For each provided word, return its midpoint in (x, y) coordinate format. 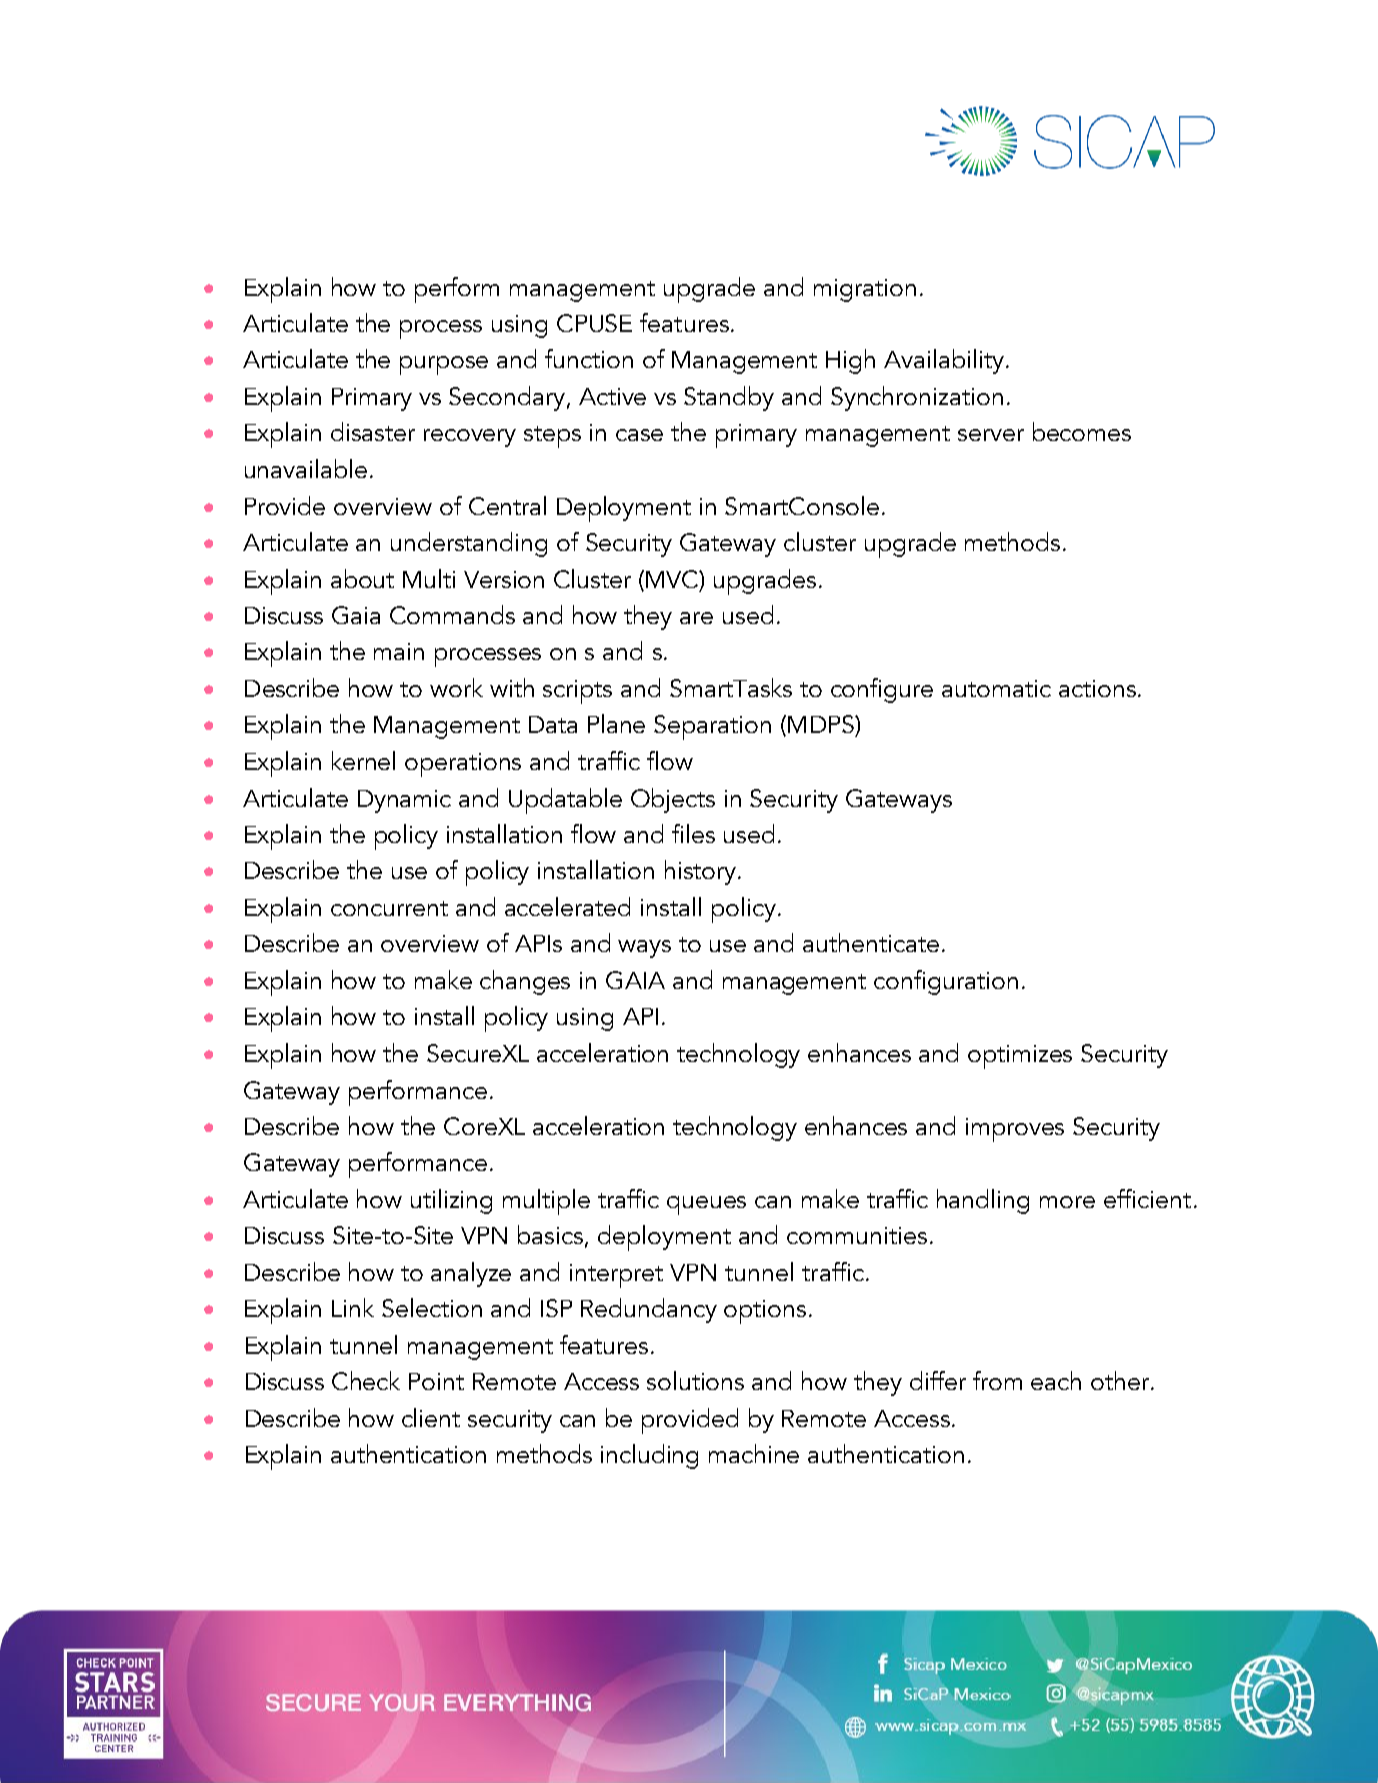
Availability (945, 361)
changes (525, 982)
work (456, 687)
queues (706, 1205)
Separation (712, 727)
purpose (444, 365)
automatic (996, 688)
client (431, 1417)
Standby (729, 398)
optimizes (1020, 1057)
